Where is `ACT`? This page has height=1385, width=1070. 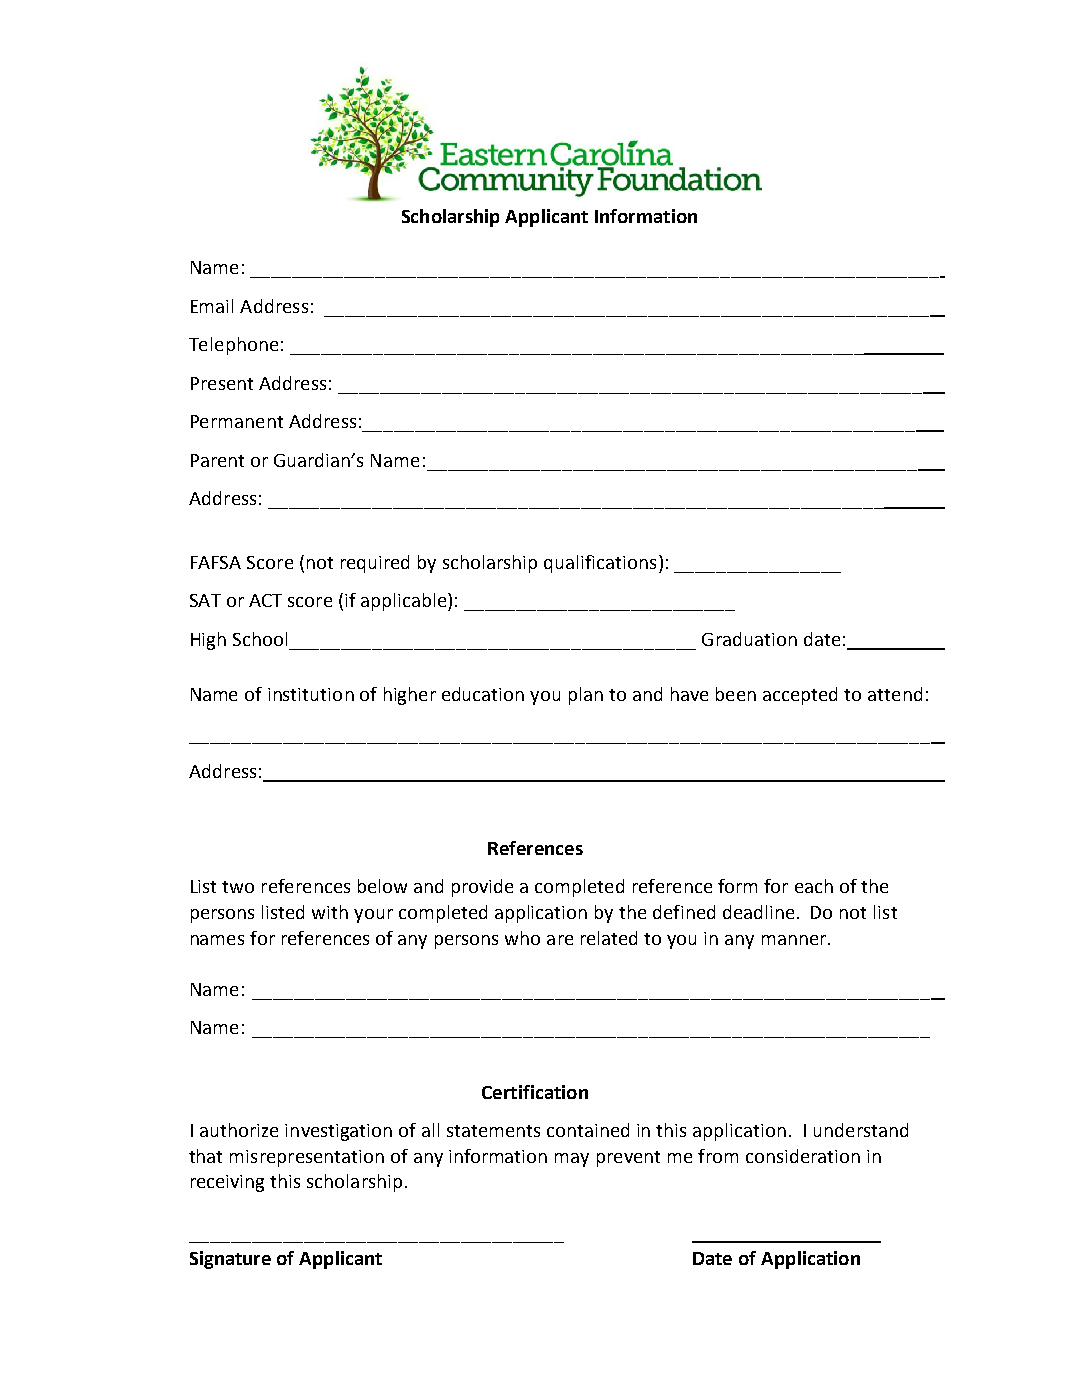 ACT is located at coordinates (265, 600).
